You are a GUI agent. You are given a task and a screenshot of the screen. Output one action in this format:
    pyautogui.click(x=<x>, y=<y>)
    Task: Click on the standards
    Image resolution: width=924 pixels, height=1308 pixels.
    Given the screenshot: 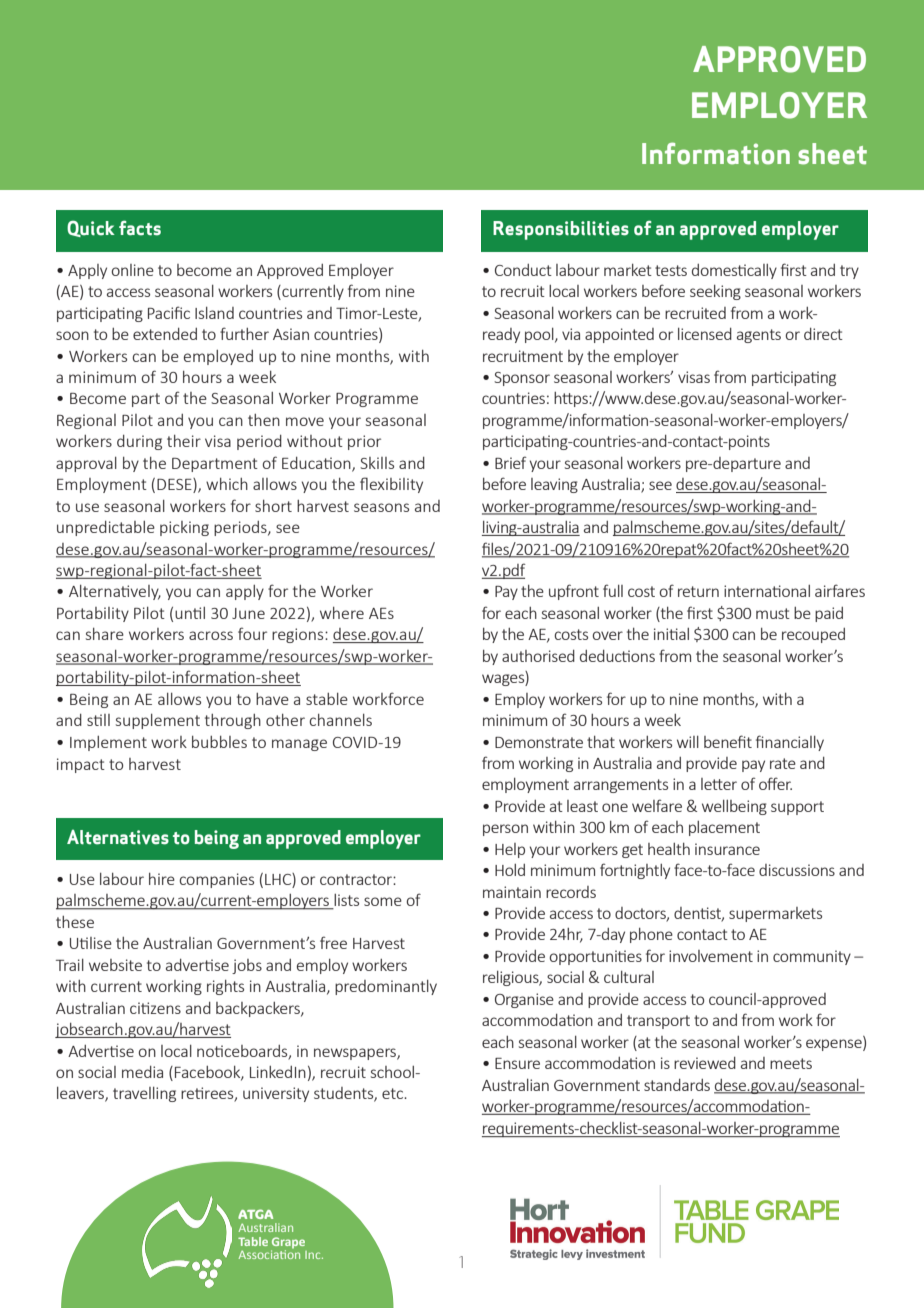 What is the action you would take?
    pyautogui.click(x=677, y=1085)
